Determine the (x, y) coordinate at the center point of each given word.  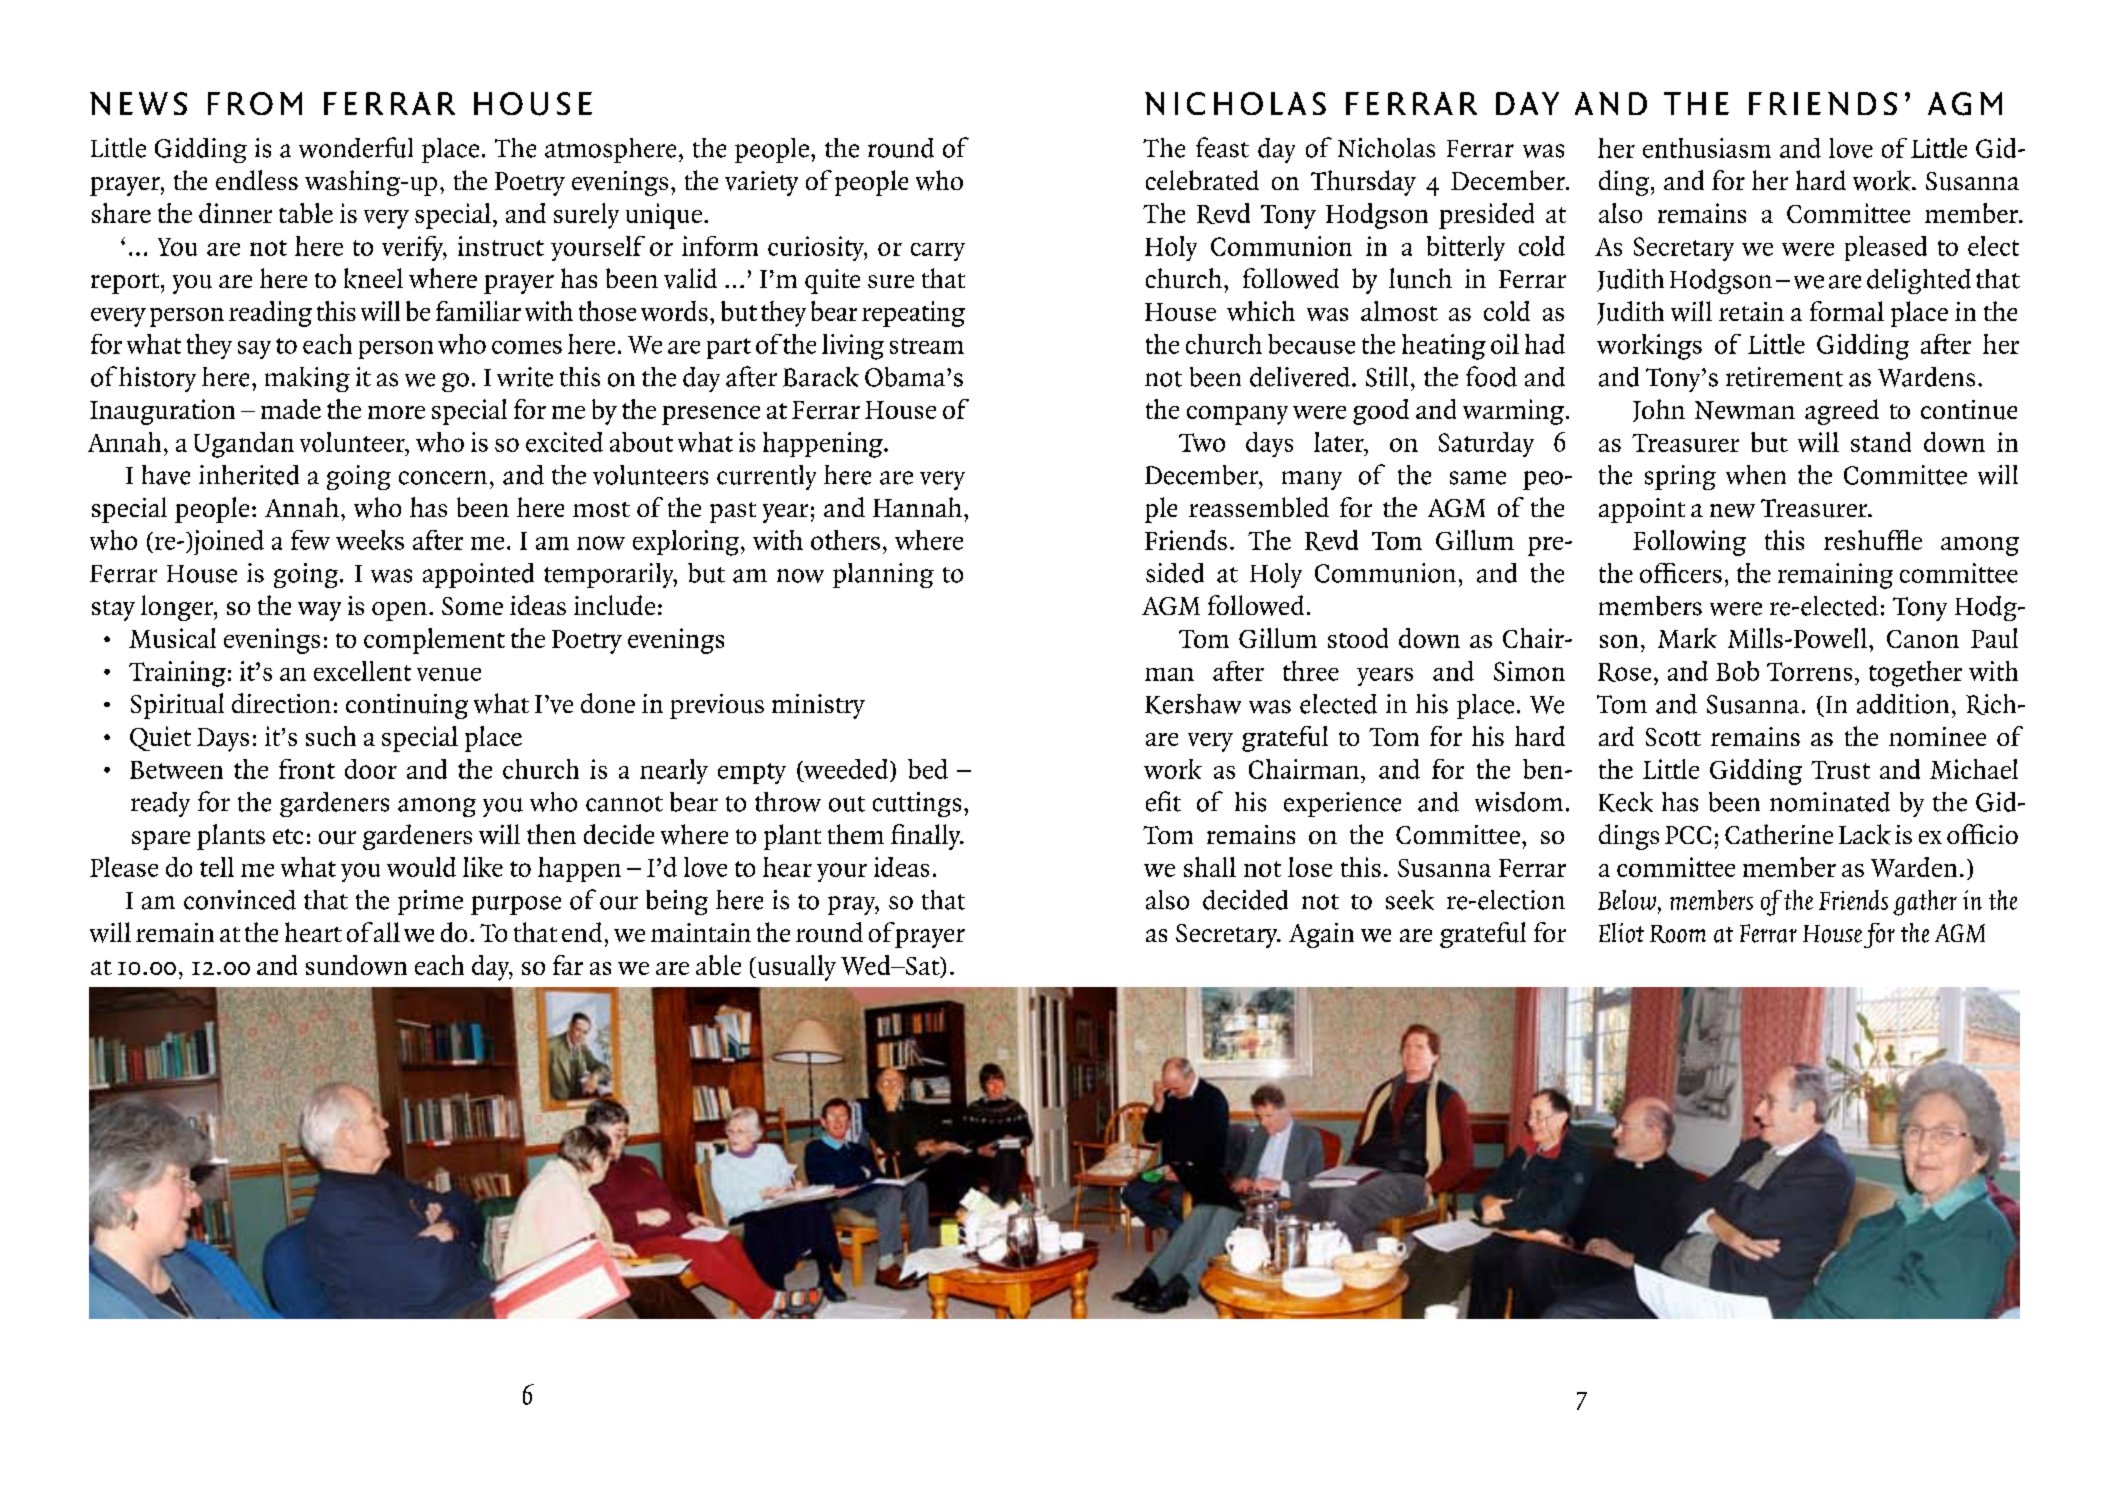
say (254, 350)
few (310, 540)
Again (1321, 935)
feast (1222, 147)
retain (1751, 311)
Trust (1840, 770)
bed (928, 769)
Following (1689, 543)
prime (430, 902)
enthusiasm (1707, 148)
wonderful (356, 147)
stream (927, 346)
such (331, 736)
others (845, 540)
